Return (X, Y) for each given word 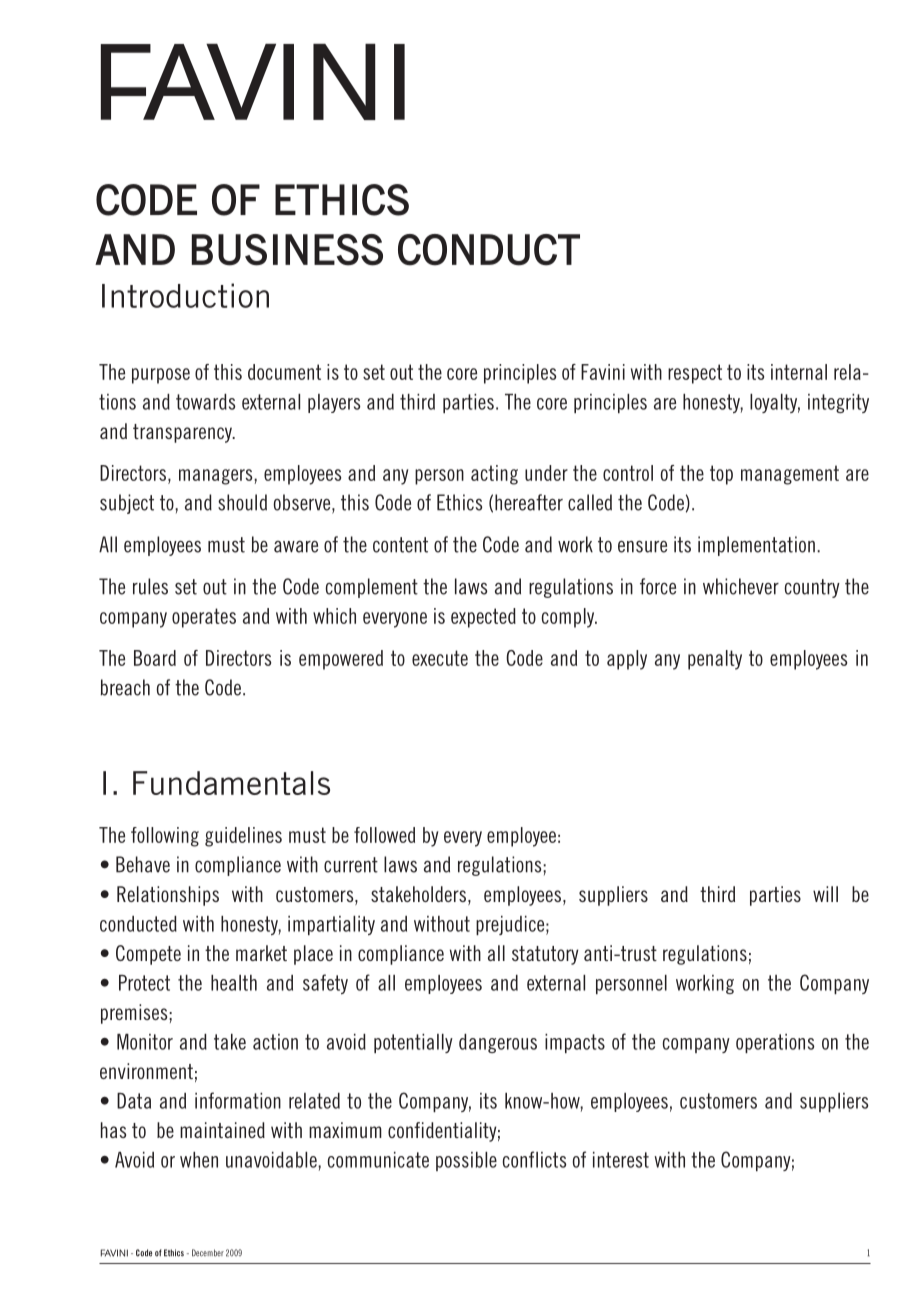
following (165, 837)
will (825, 894)
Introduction (185, 295)
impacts (575, 1043)
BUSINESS (287, 250)
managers (217, 477)
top (721, 475)
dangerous (498, 1043)
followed (384, 835)
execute (440, 658)
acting (494, 475)
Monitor (145, 1042)
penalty (715, 660)
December (208, 1253)
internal (799, 372)
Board (155, 658)
